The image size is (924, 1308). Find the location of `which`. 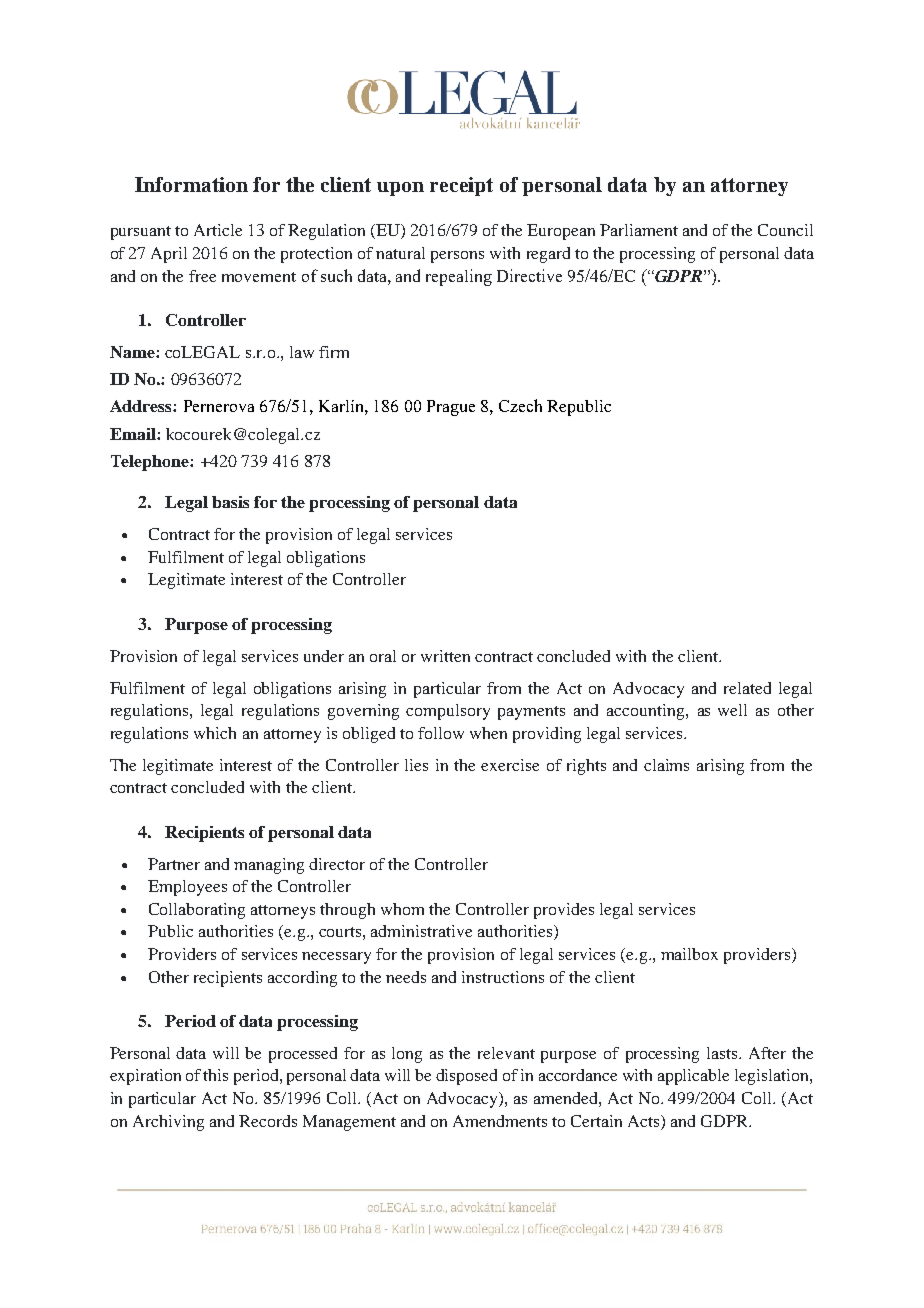

which is located at coordinates (215, 733).
